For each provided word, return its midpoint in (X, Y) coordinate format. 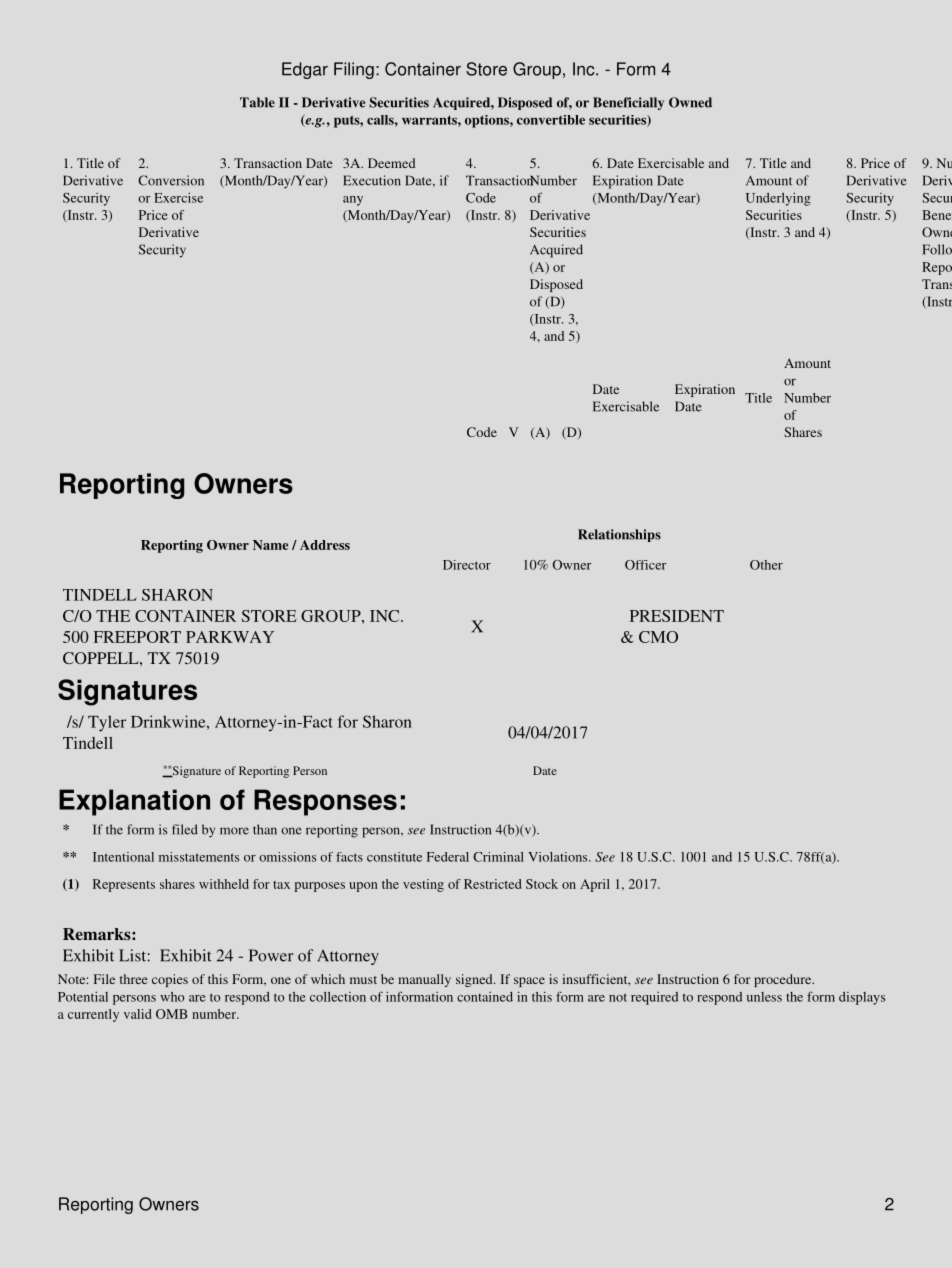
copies (170, 980)
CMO (658, 637)
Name (270, 545)
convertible (551, 120)
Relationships (619, 535)
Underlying (778, 199)
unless (764, 997)
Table (257, 102)
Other (766, 565)
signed (475, 980)
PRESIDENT (677, 616)
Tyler (107, 723)
